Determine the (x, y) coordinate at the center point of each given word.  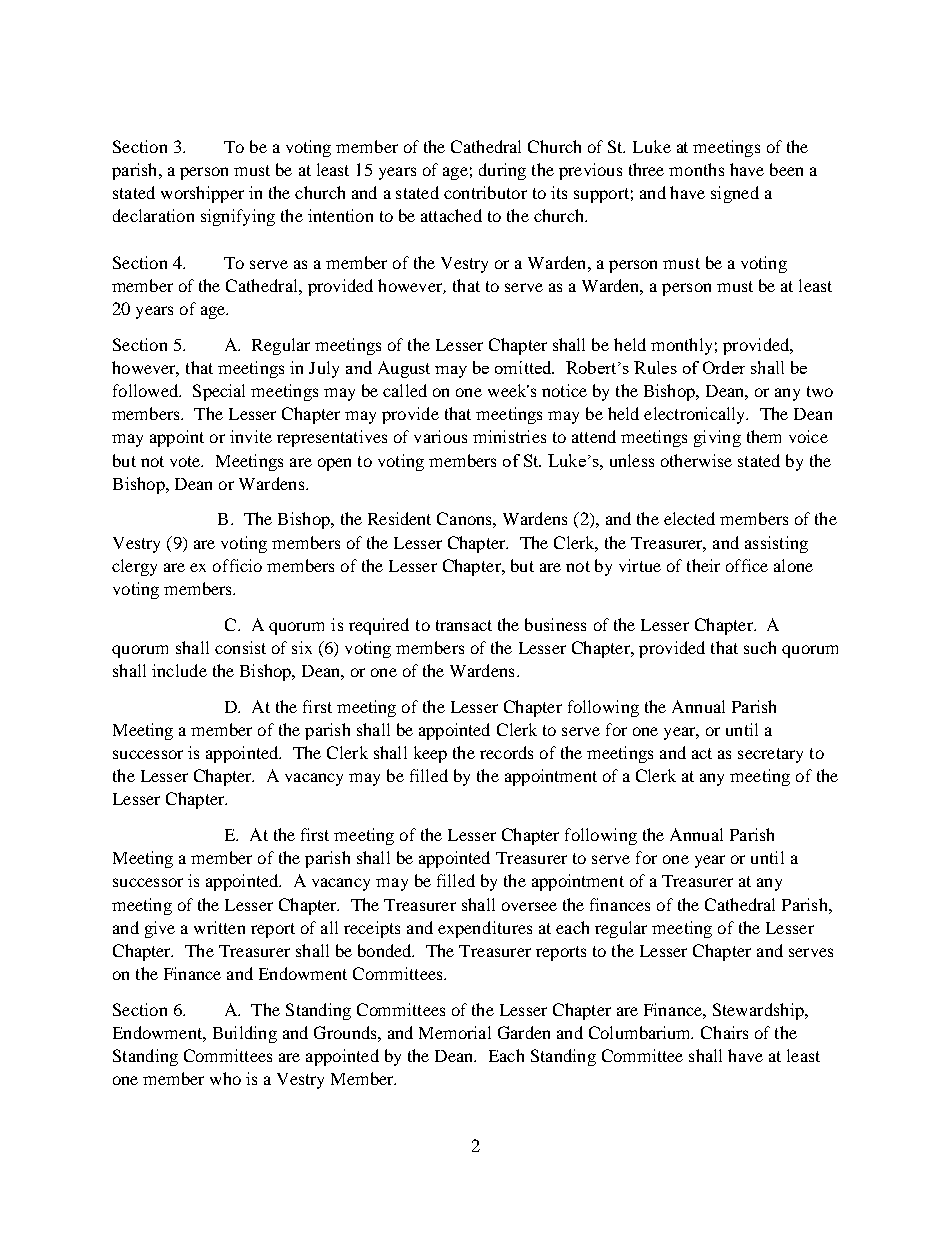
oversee (529, 906)
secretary (770, 755)
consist (240, 647)
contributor (485, 192)
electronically (696, 415)
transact (464, 625)
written (219, 927)
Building (245, 1034)
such (760, 647)
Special (219, 392)
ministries (509, 436)
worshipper (202, 194)
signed (735, 194)
